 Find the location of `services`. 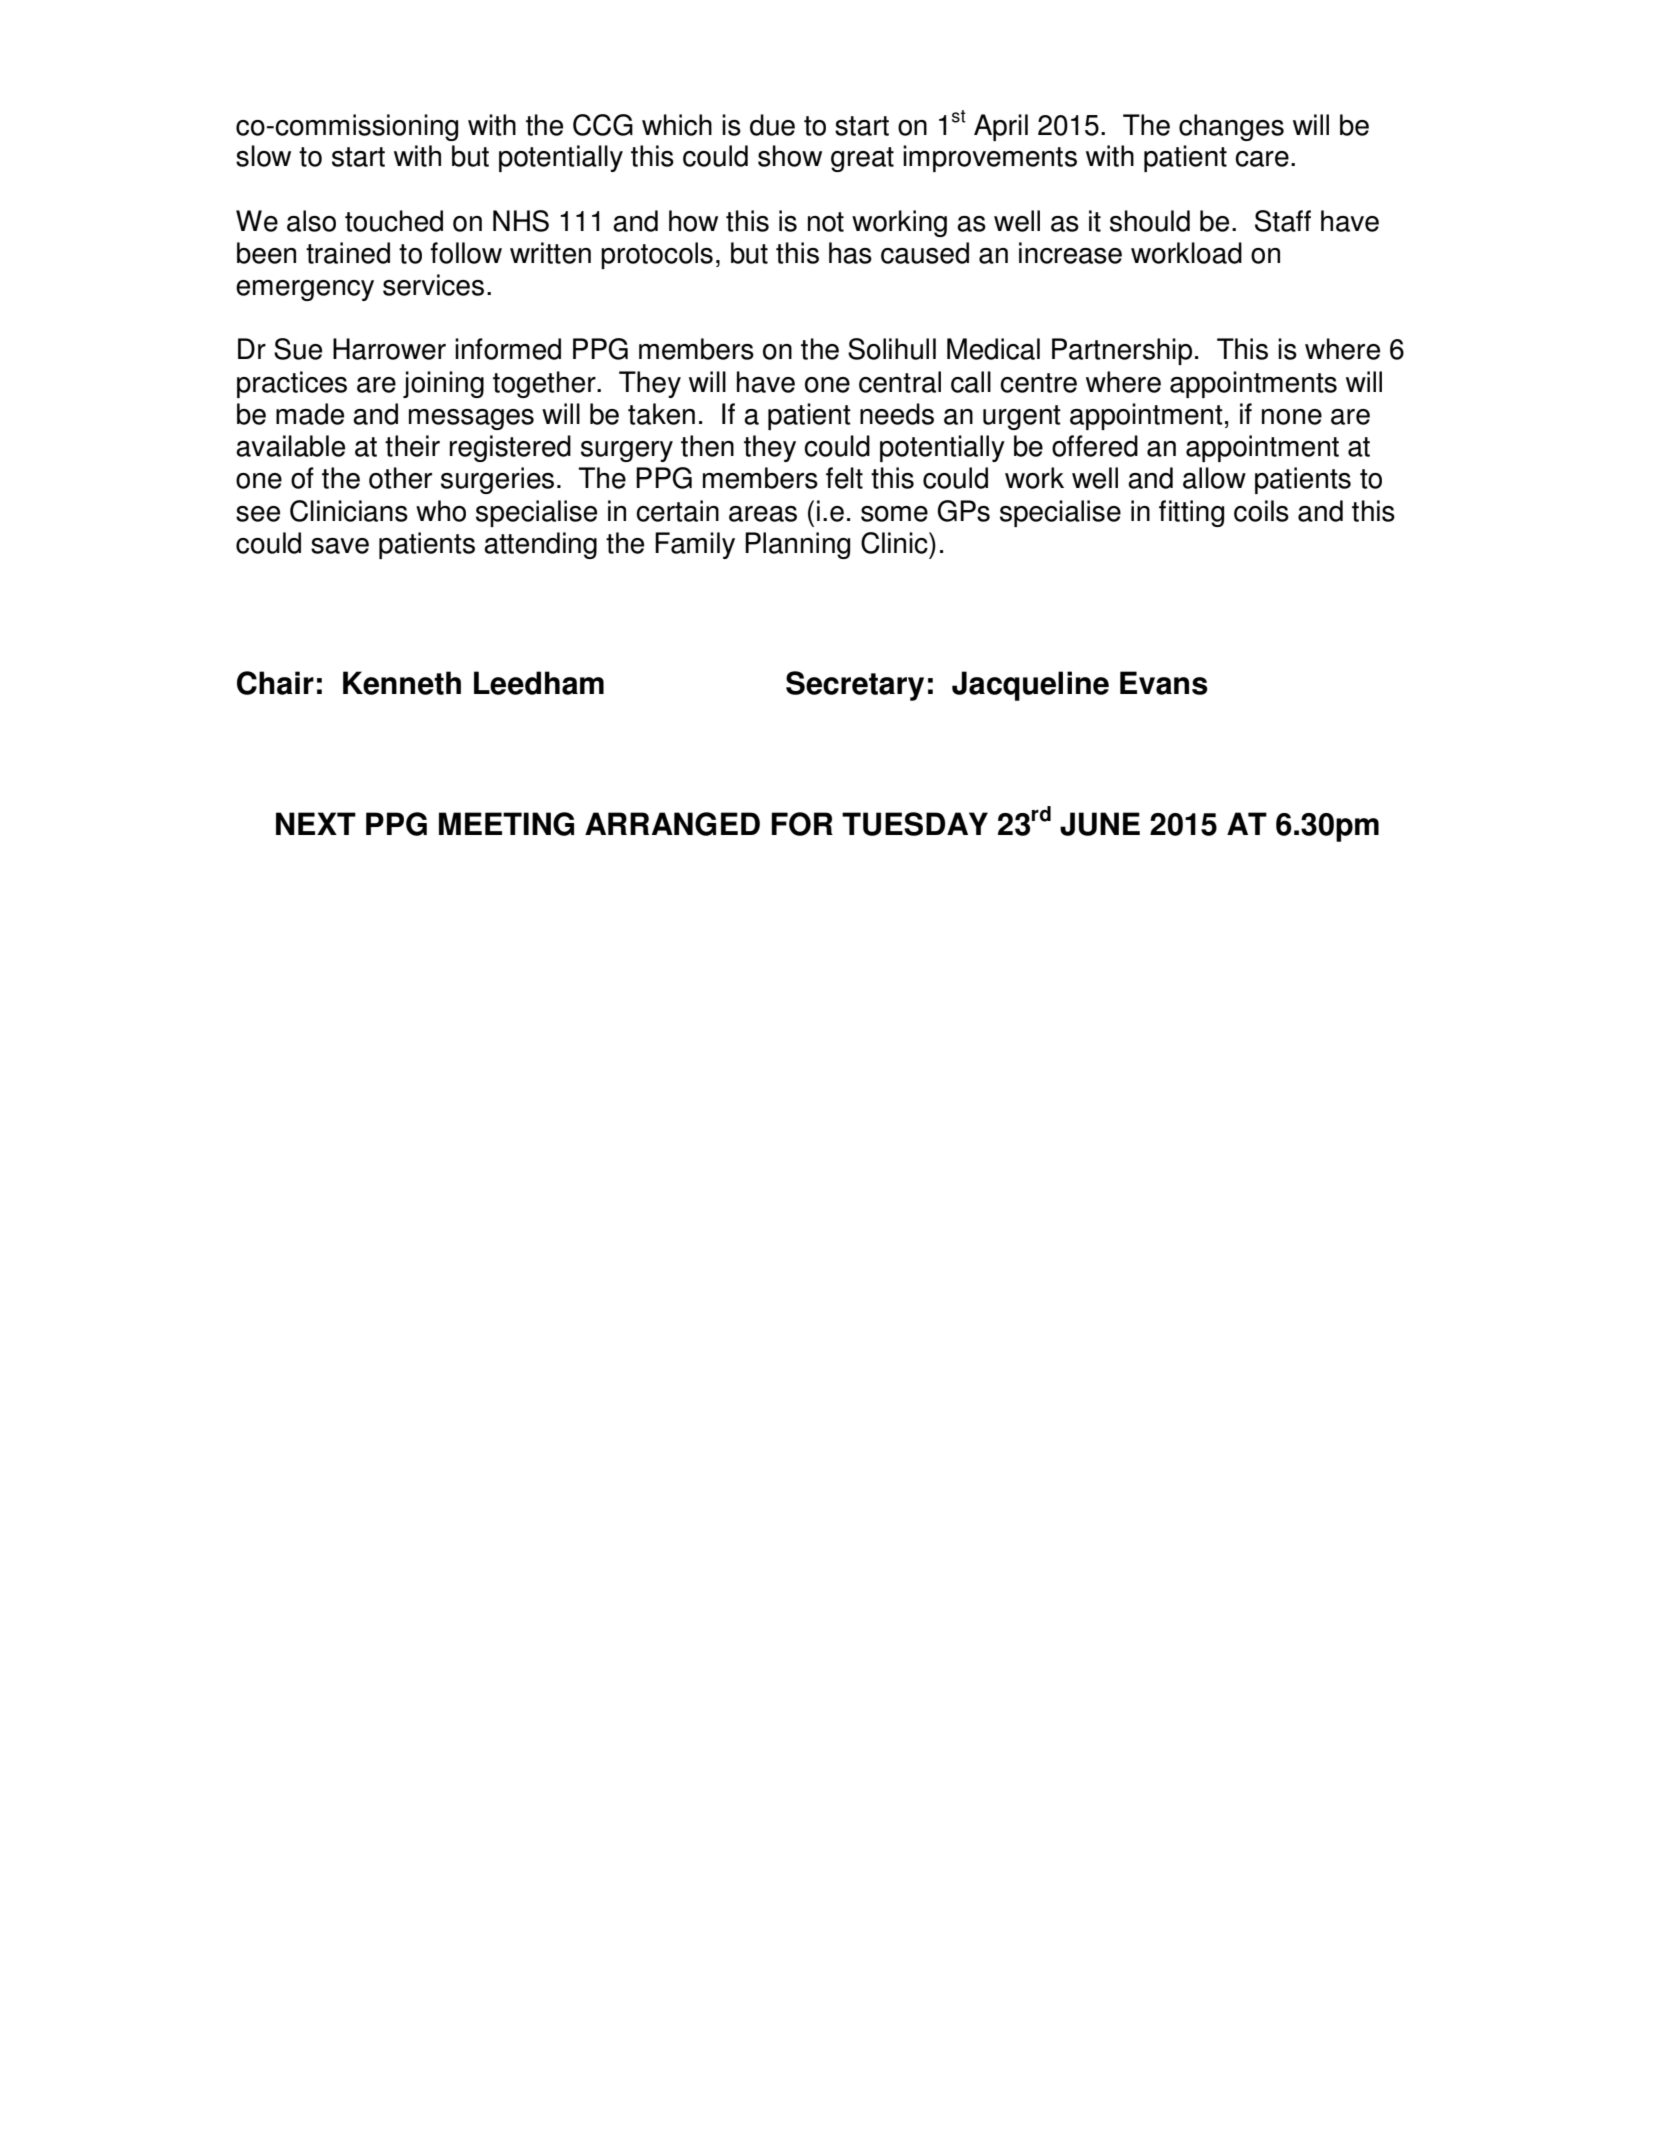

services is located at coordinates (433, 285).
